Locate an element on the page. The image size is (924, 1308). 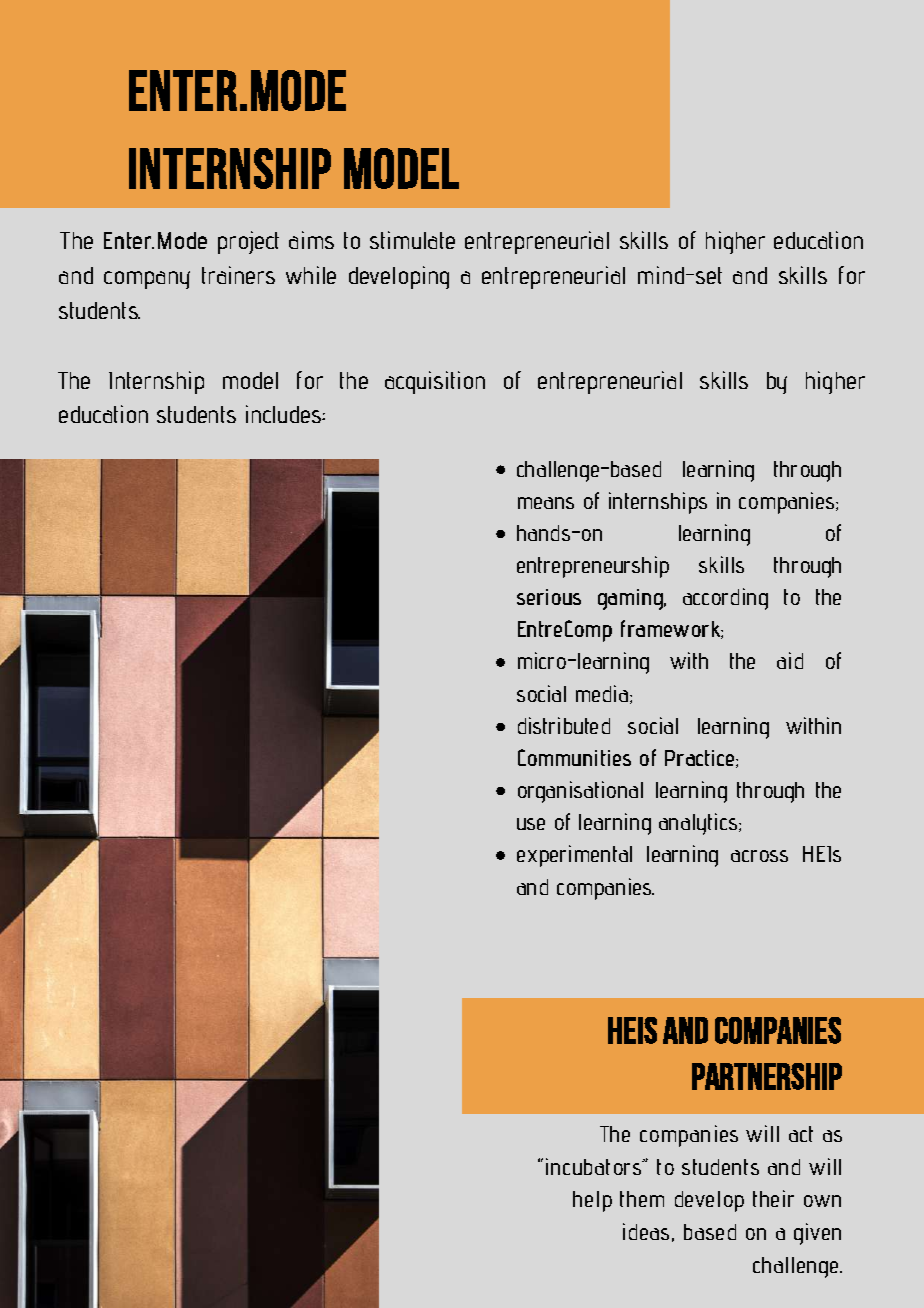
experimental is located at coordinates (574, 856).
